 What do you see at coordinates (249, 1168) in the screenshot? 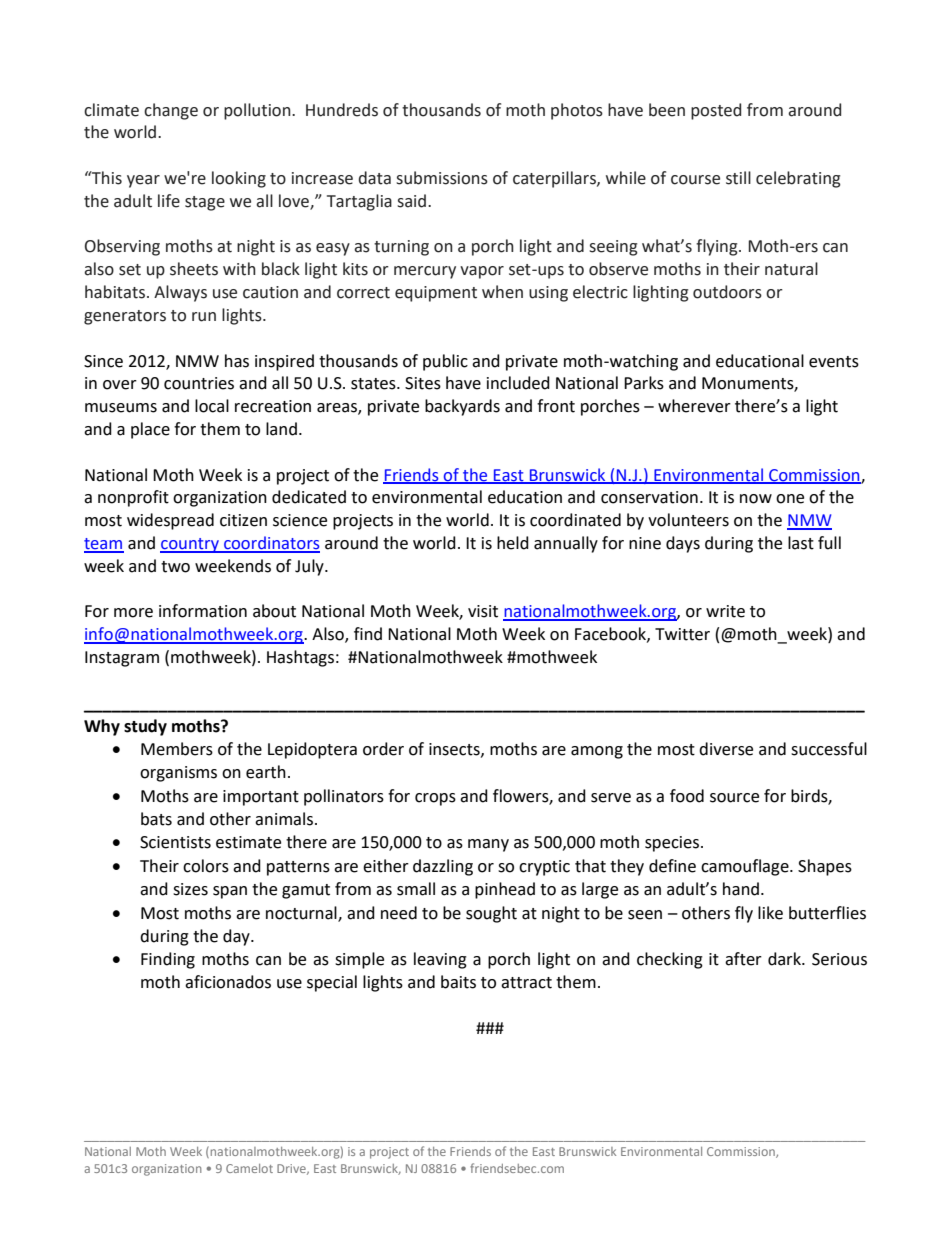
I see `Camelot` at bounding box center [249, 1168].
